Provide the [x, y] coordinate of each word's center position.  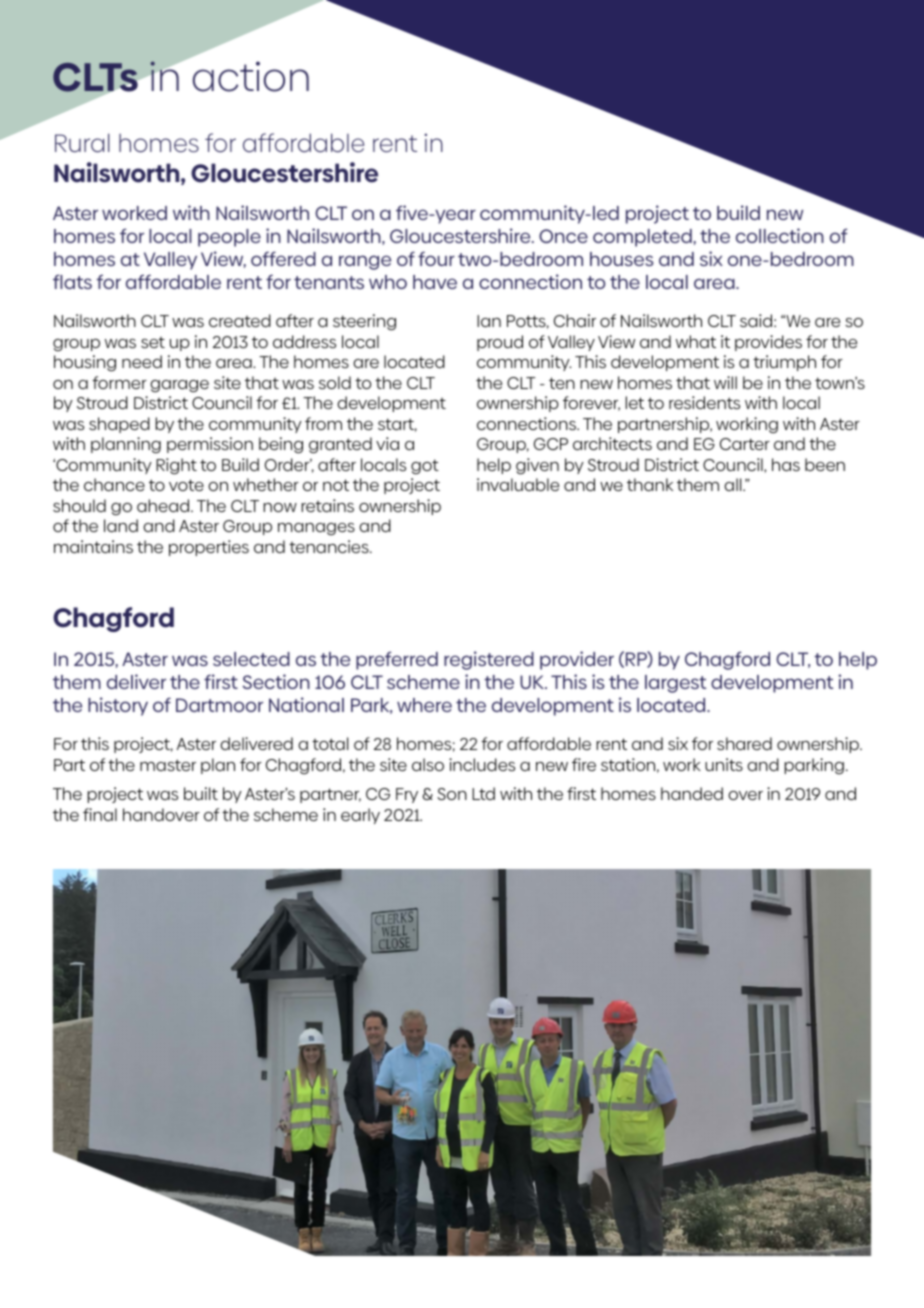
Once [563, 236]
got [425, 467]
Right [176, 466]
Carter [745, 444]
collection [780, 235]
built [201, 793]
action [251, 76]
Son [452, 794]
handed [692, 793]
